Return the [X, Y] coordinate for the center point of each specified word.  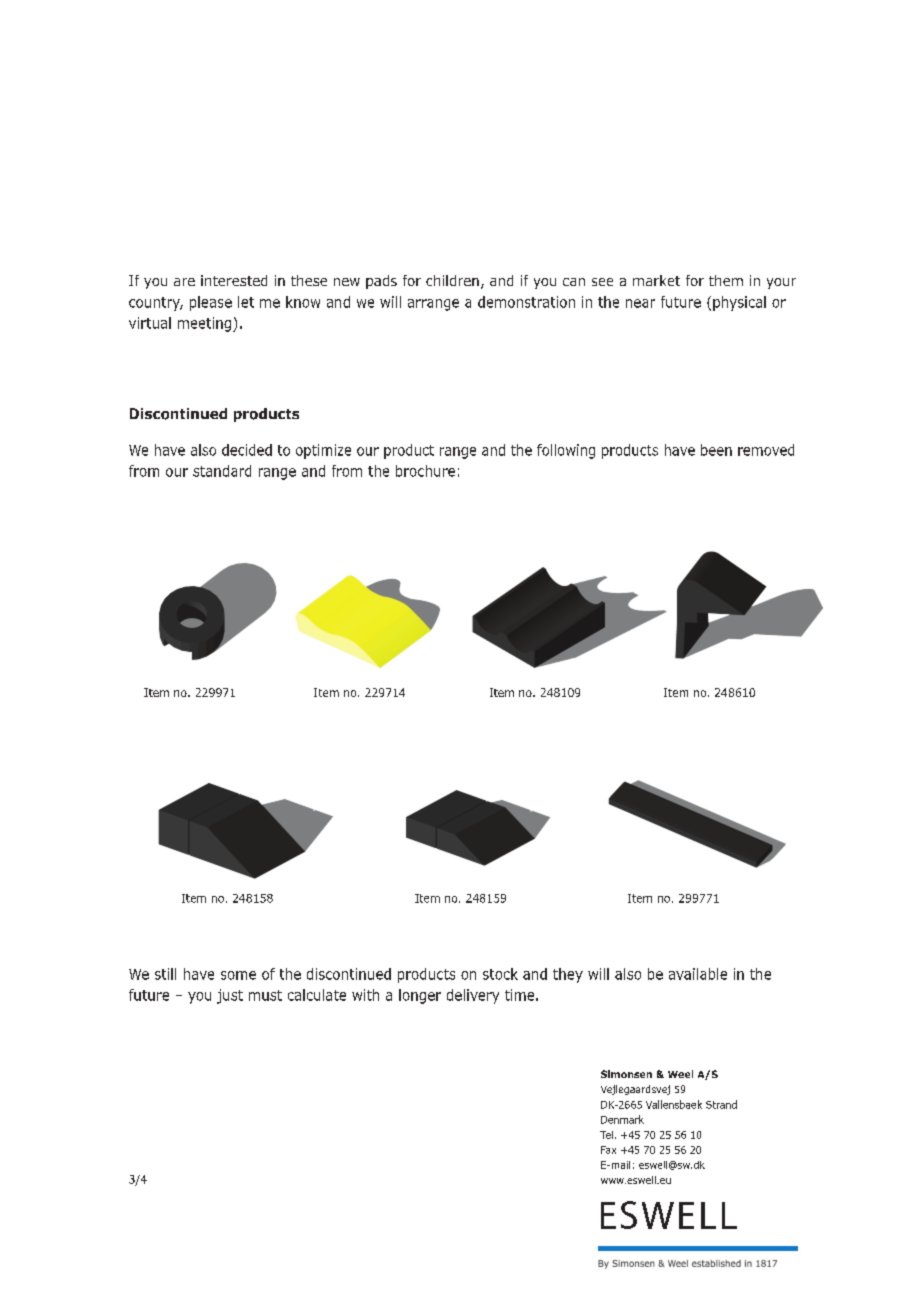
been [716, 450]
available [698, 974]
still [165, 974]
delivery [473, 996]
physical [739, 303]
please [211, 303]
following [566, 451]
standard [222, 471]
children [452, 280]
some [238, 975]
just [230, 996]
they [568, 975]
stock [500, 974]
